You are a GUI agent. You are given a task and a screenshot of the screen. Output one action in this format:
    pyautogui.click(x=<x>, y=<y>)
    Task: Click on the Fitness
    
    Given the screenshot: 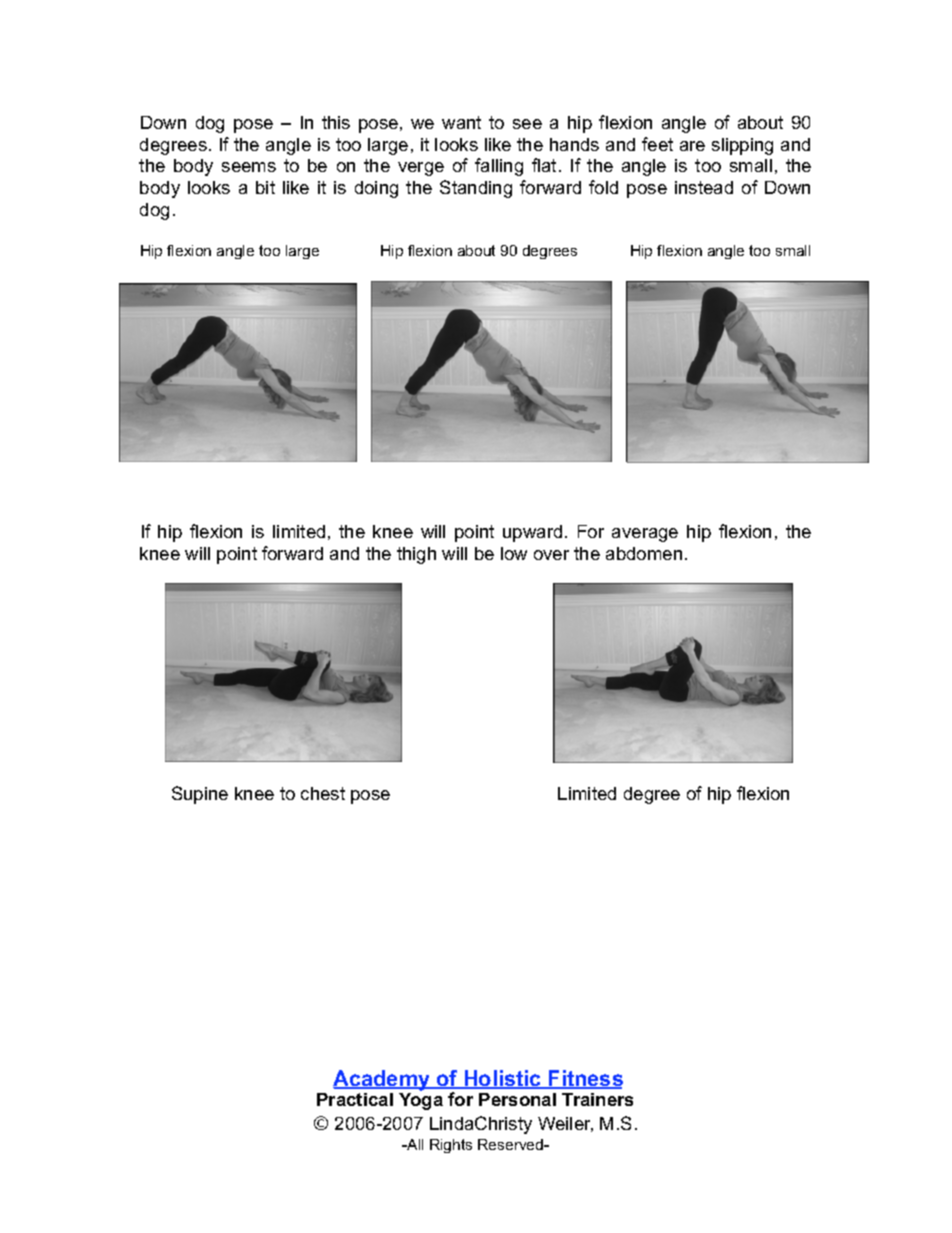 What is the action you would take?
    pyautogui.click(x=585, y=1079)
